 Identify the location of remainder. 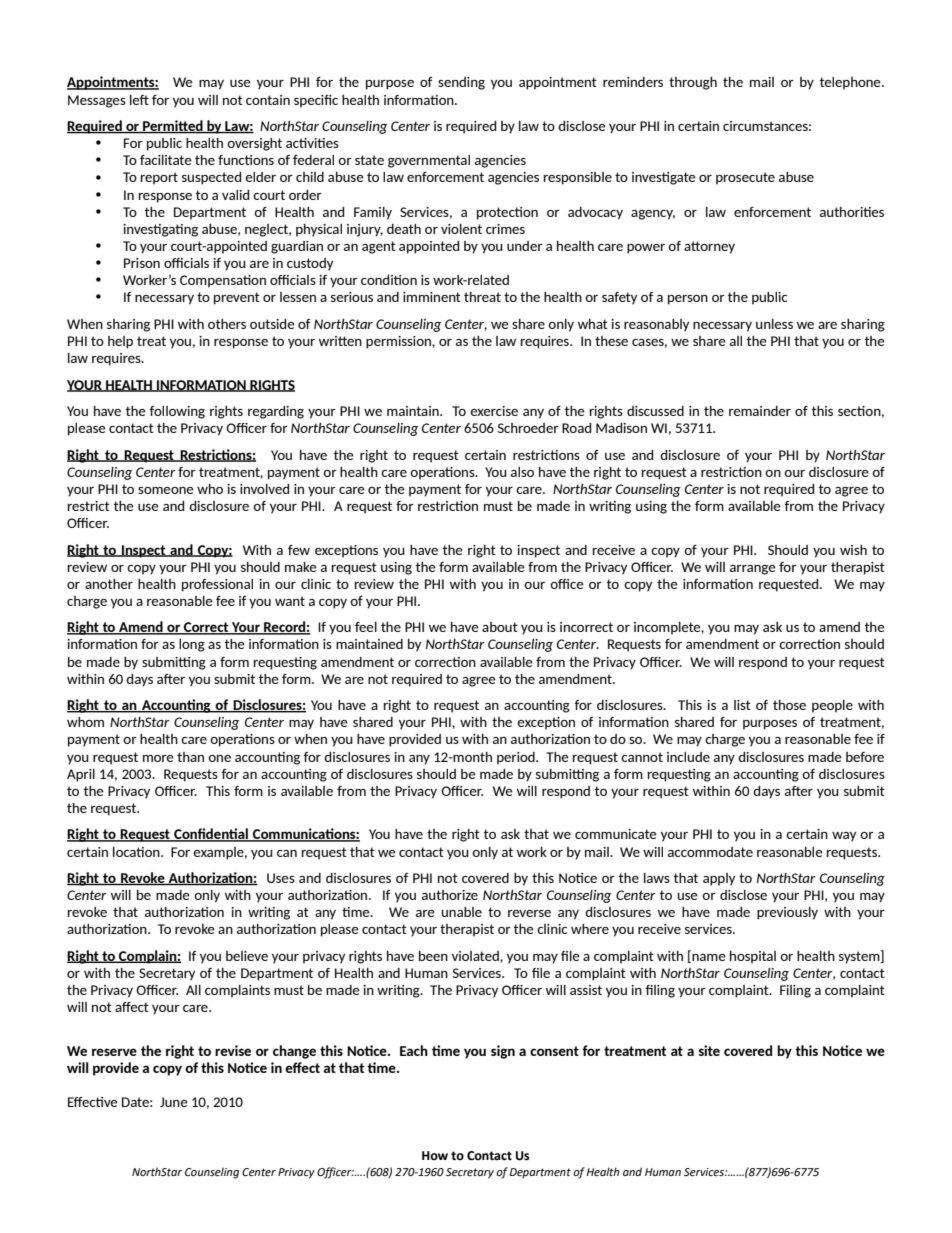
(760, 411).
